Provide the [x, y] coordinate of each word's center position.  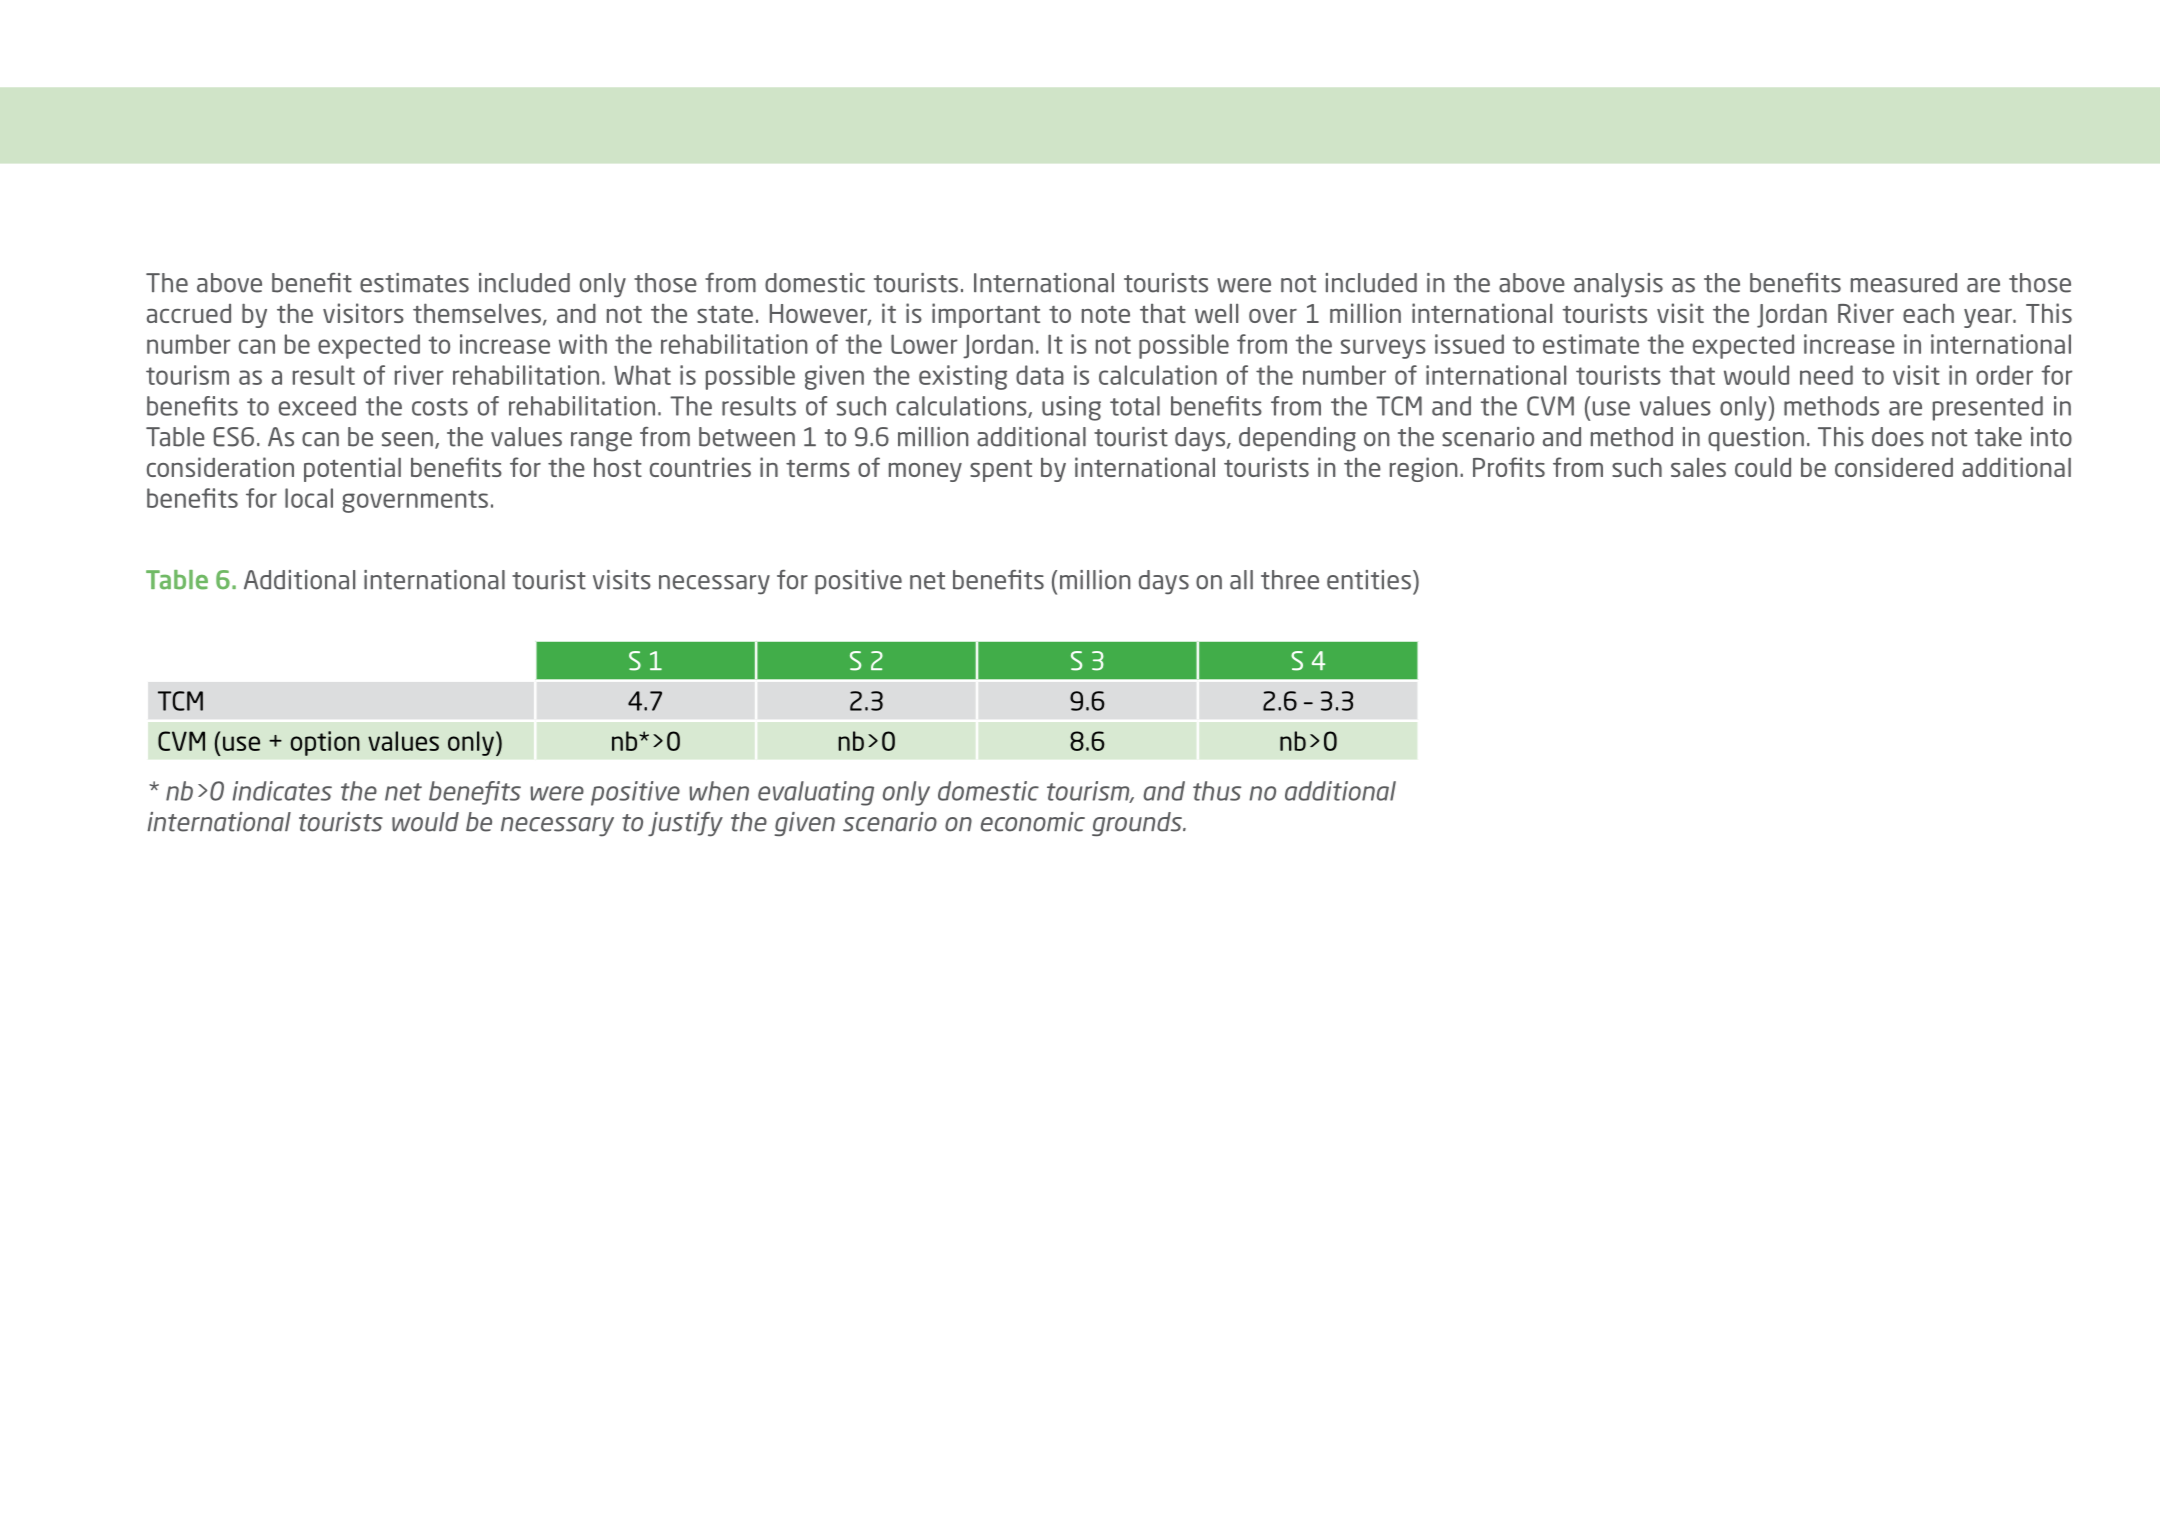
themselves [477, 313]
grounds [1138, 824]
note [1106, 314]
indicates [282, 791]
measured [1904, 283]
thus [1217, 791]
